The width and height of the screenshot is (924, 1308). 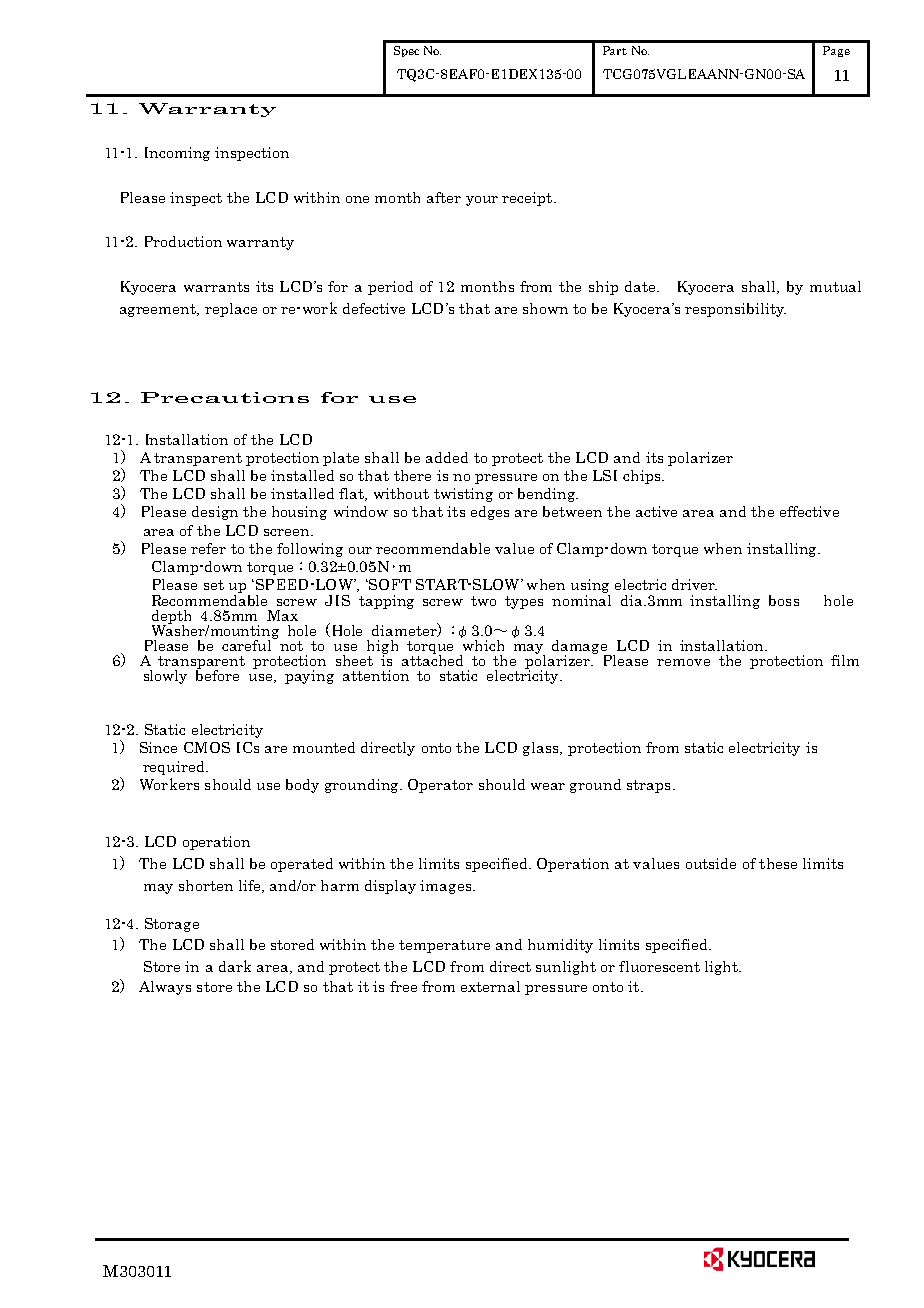 I want to click on before, so click(x=217, y=674).
